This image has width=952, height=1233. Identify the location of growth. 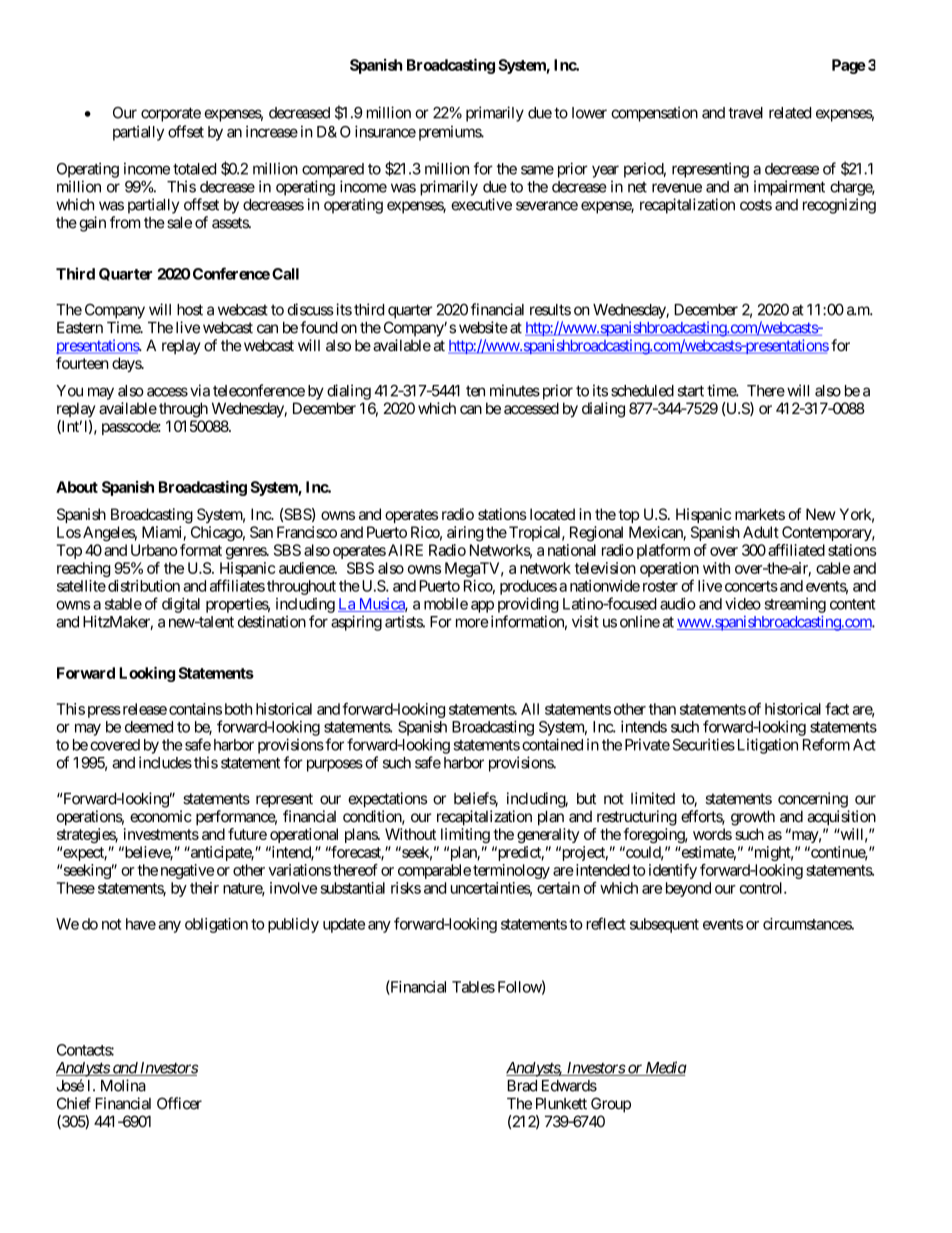
(753, 818).
